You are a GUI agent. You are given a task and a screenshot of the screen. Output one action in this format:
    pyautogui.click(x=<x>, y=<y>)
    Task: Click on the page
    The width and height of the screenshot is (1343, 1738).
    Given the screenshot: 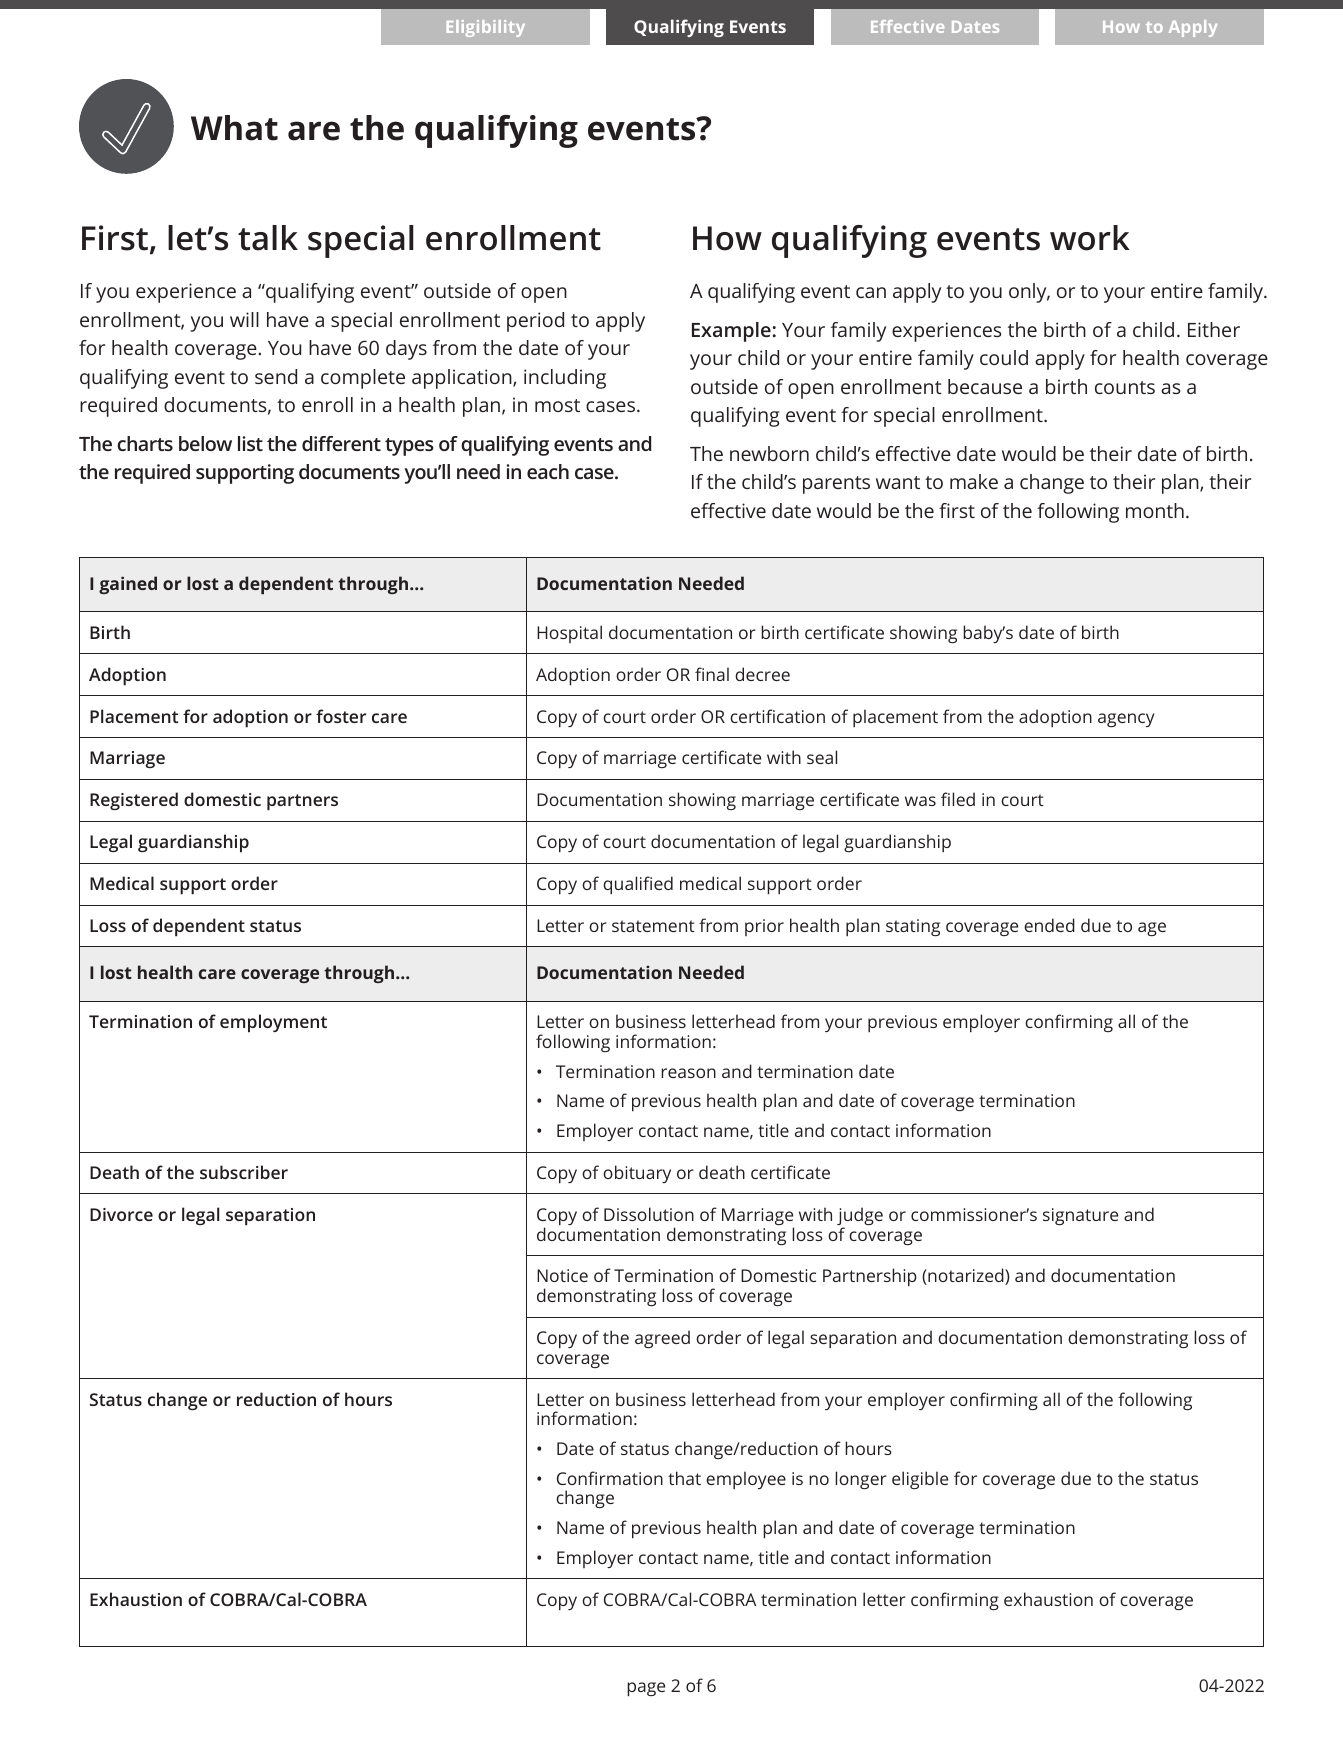 What is the action you would take?
    pyautogui.click(x=646, y=1689)
